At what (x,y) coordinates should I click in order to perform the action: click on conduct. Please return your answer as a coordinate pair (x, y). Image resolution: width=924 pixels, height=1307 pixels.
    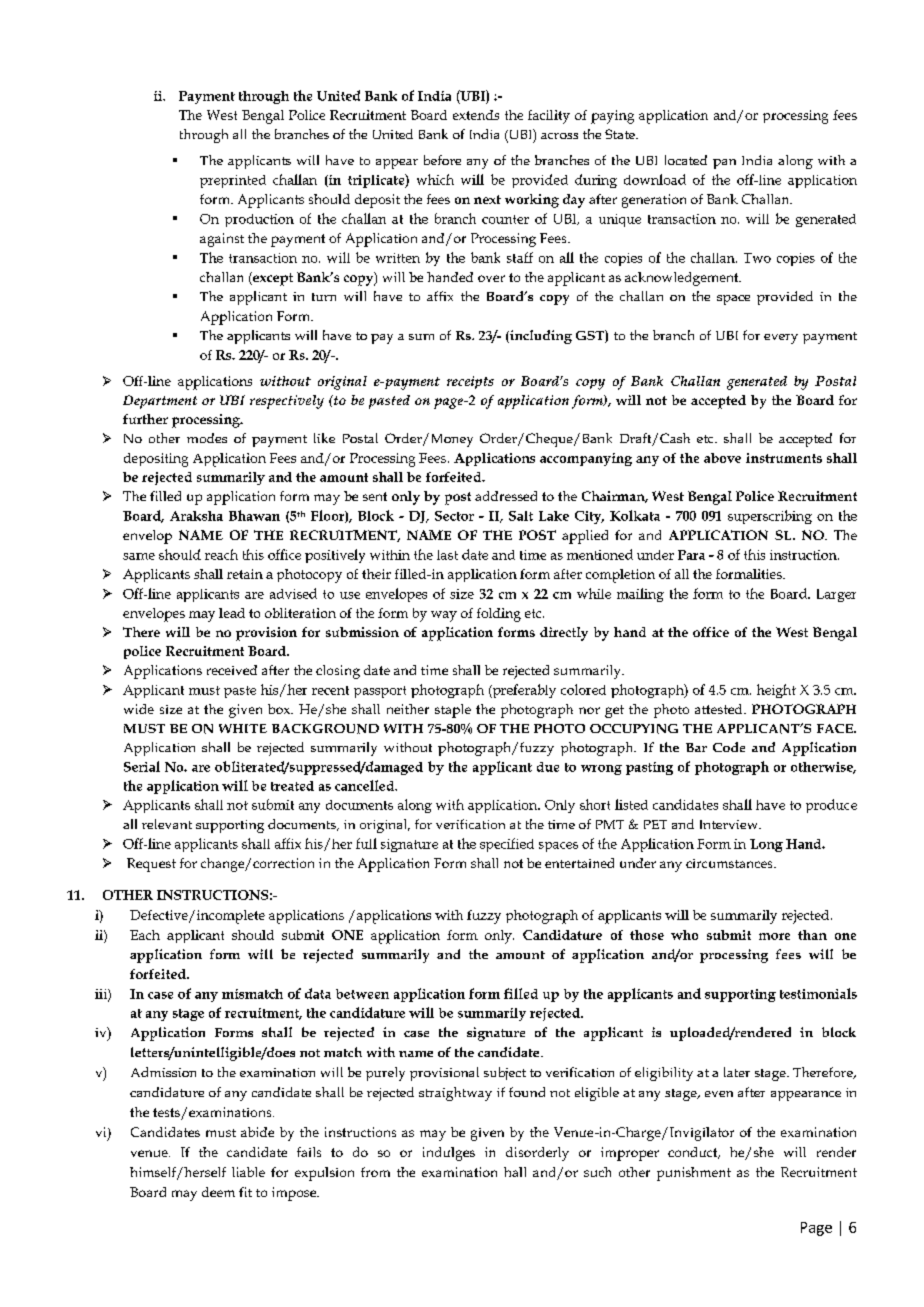
    Looking at the image, I should click on (694, 1153).
